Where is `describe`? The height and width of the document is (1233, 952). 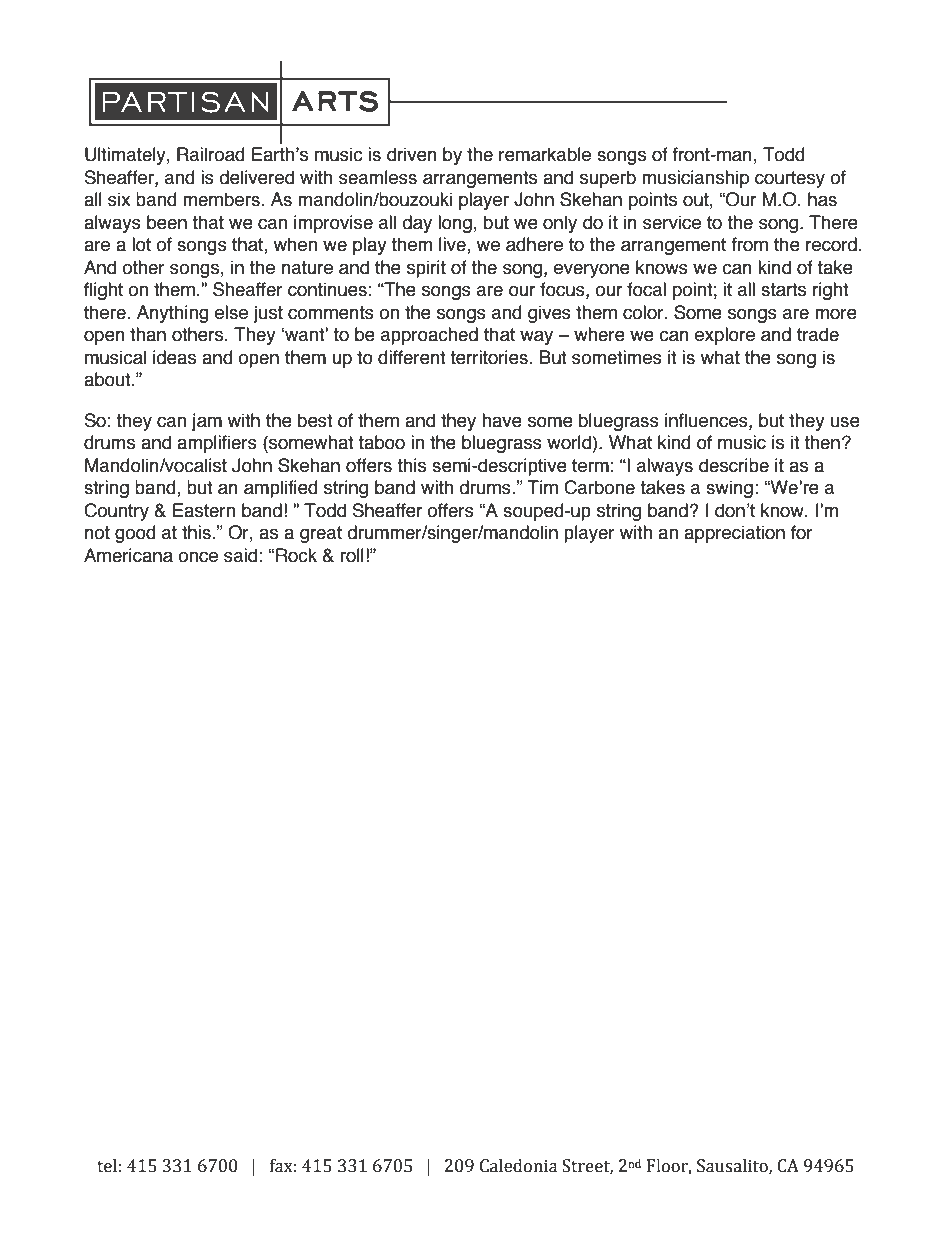 describe is located at coordinates (734, 465).
